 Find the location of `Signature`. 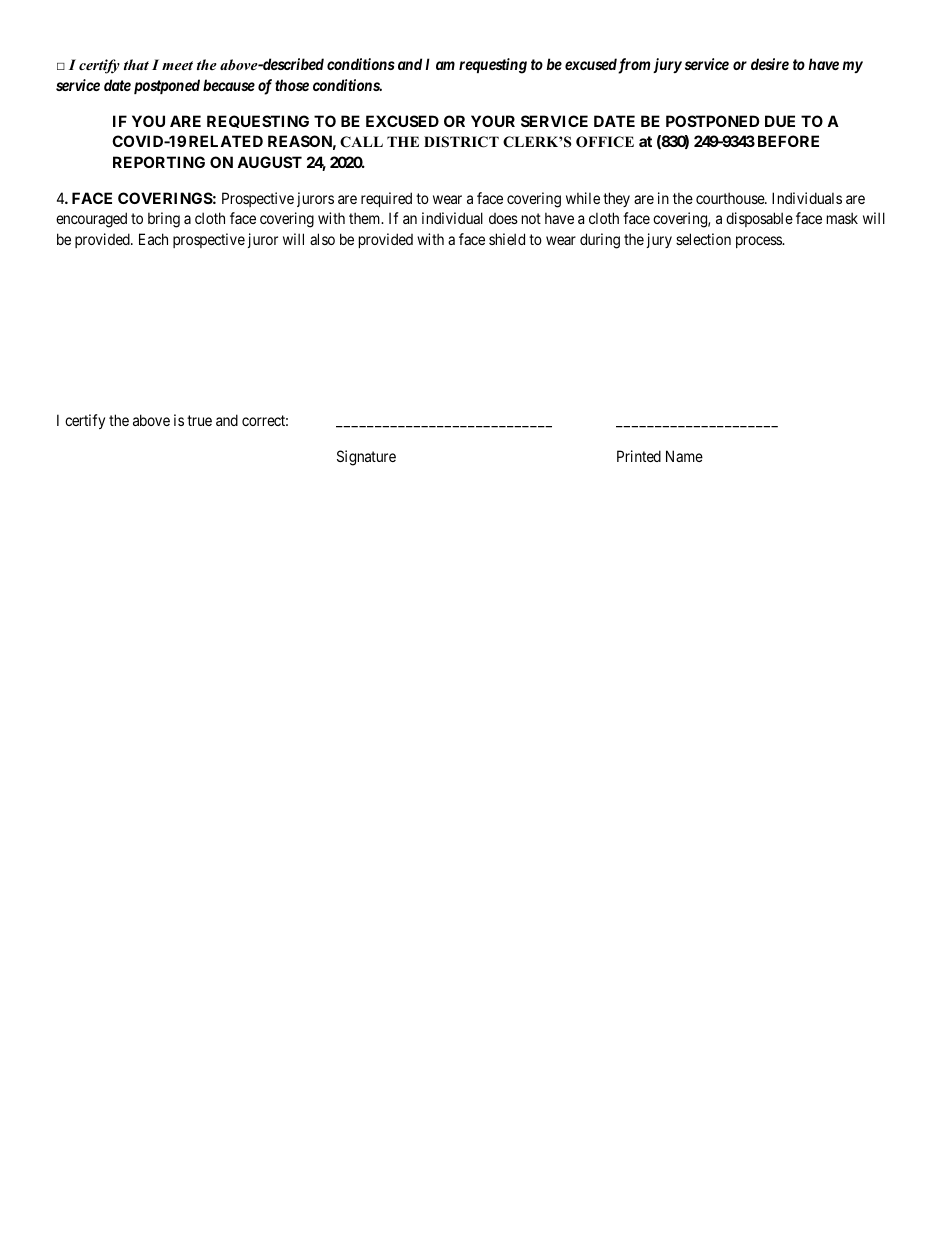

Signature is located at coordinates (366, 458).
